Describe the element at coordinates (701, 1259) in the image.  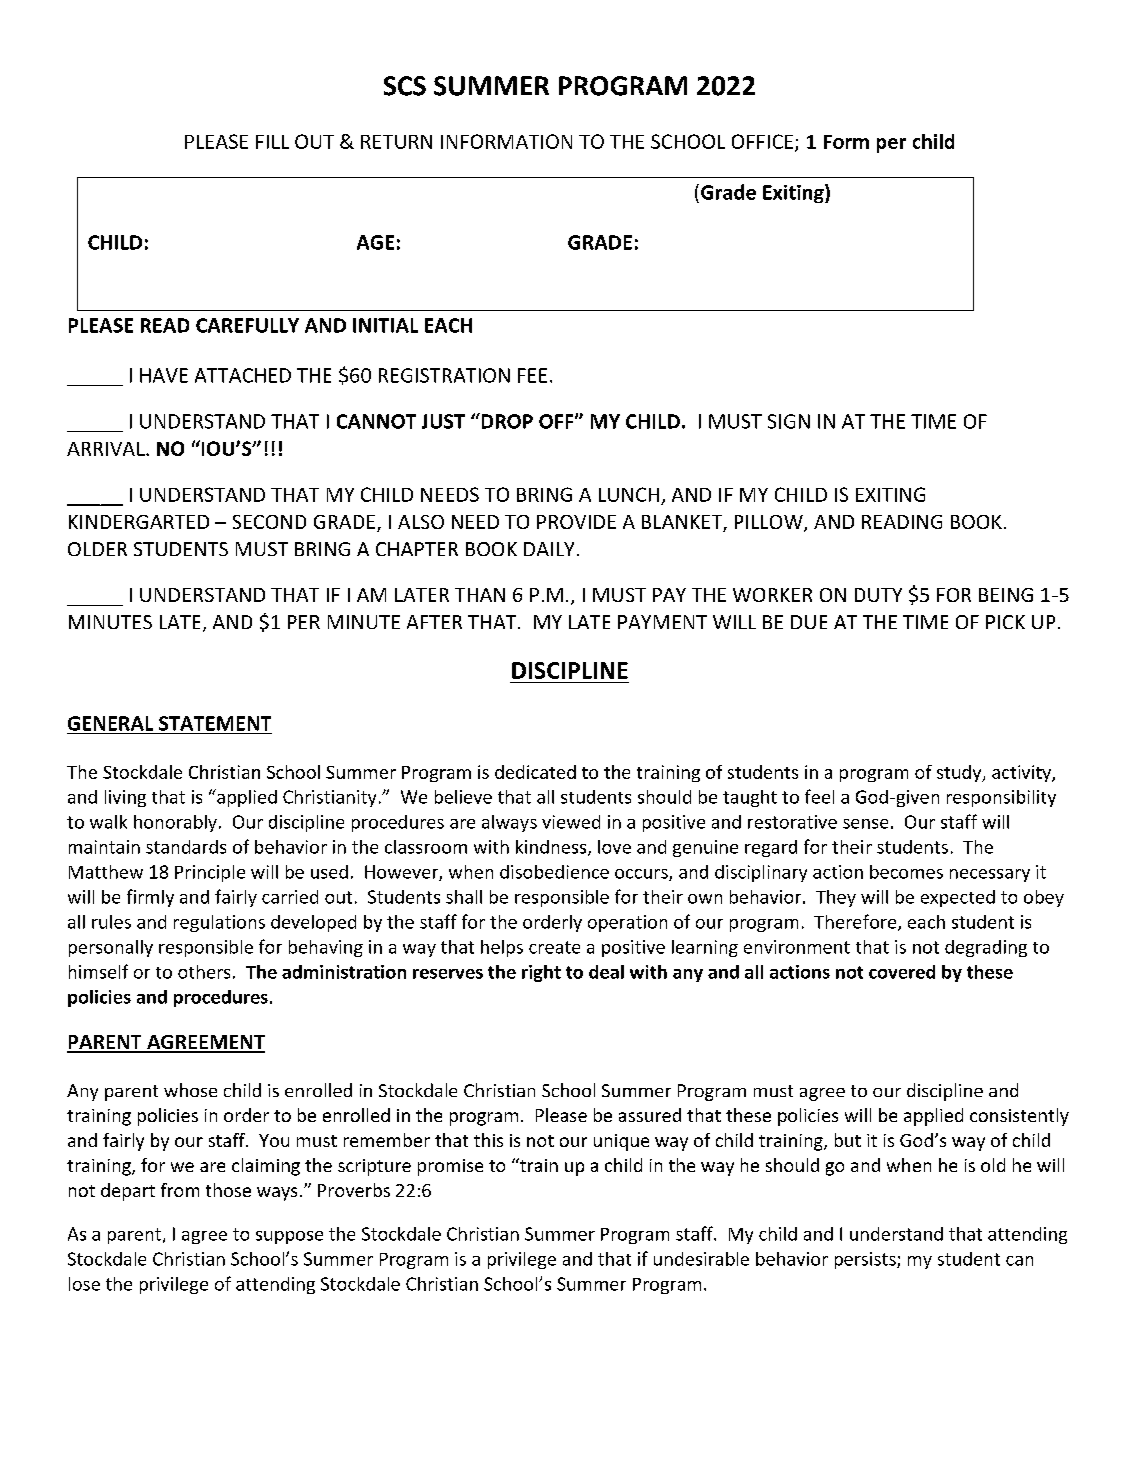
I see `undesirable` at that location.
